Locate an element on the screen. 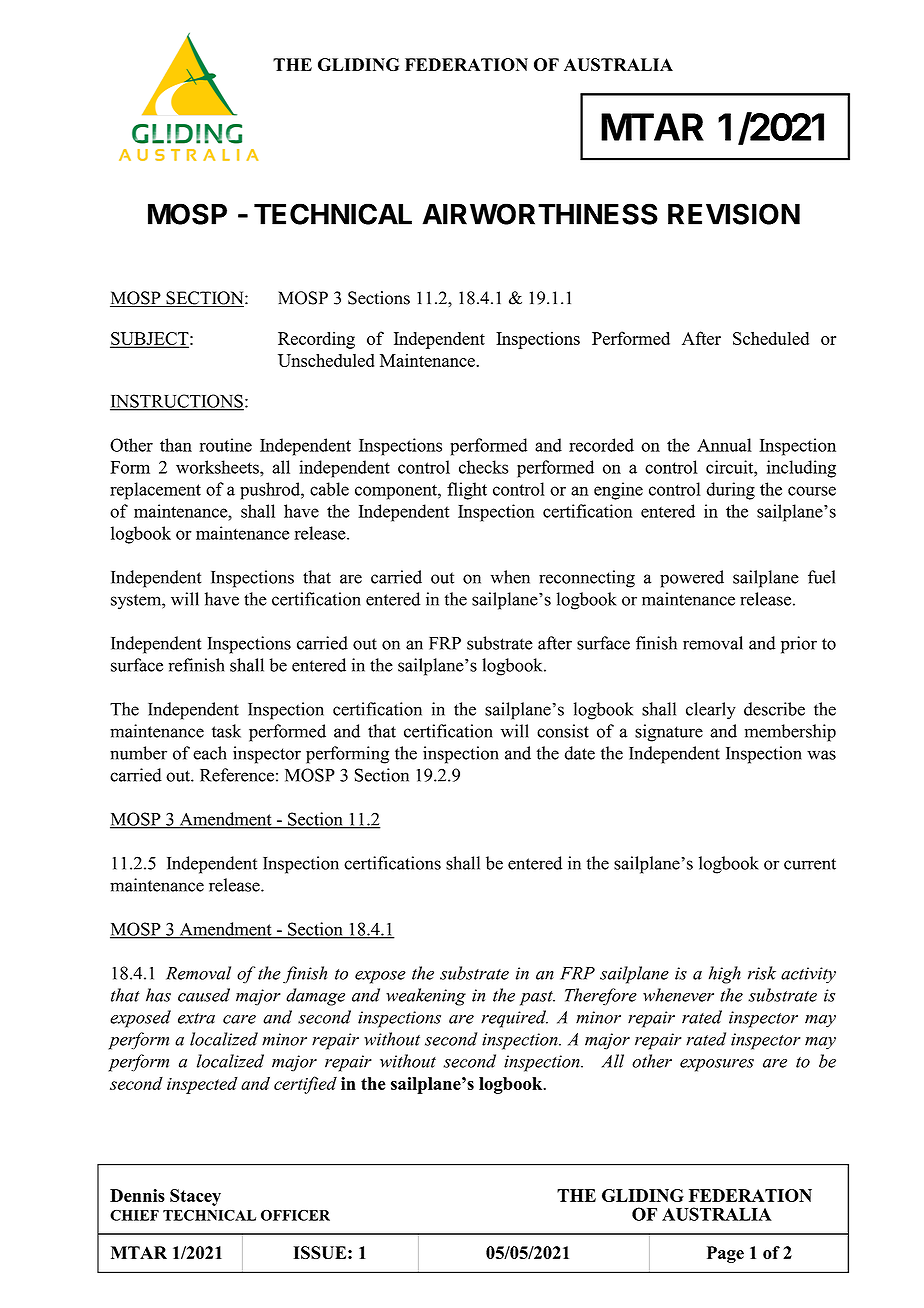 Image resolution: width=924 pixels, height=1308 pixels. Page is located at coordinates (725, 1254).
